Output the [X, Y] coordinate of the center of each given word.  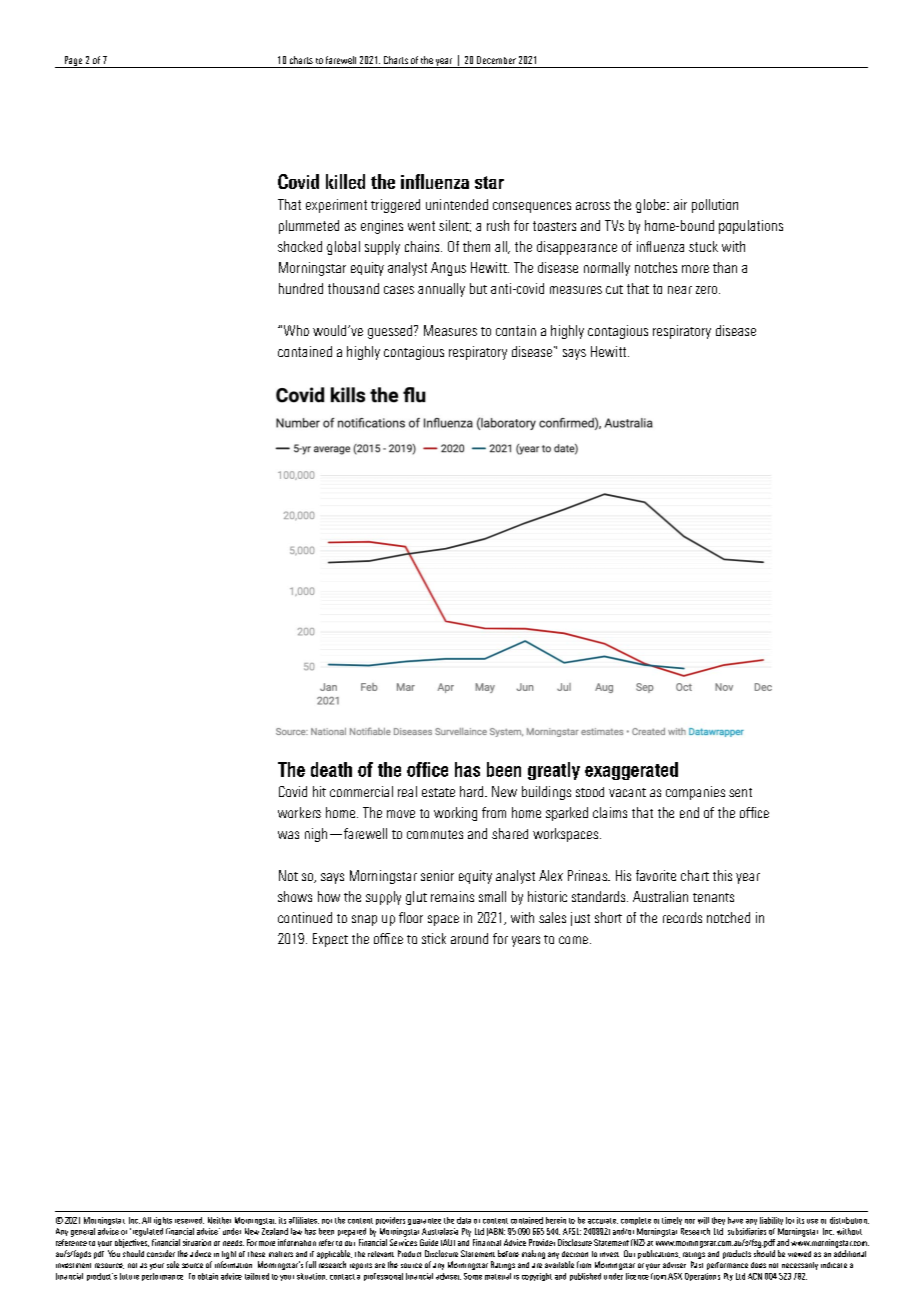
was [288, 835]
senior [437, 875]
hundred [301, 288]
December [496, 60]
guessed [391, 332]
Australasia [440, 1231]
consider [161, 1253]
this [722, 875]
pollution [715, 206]
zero [706, 290]
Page [73, 62]
